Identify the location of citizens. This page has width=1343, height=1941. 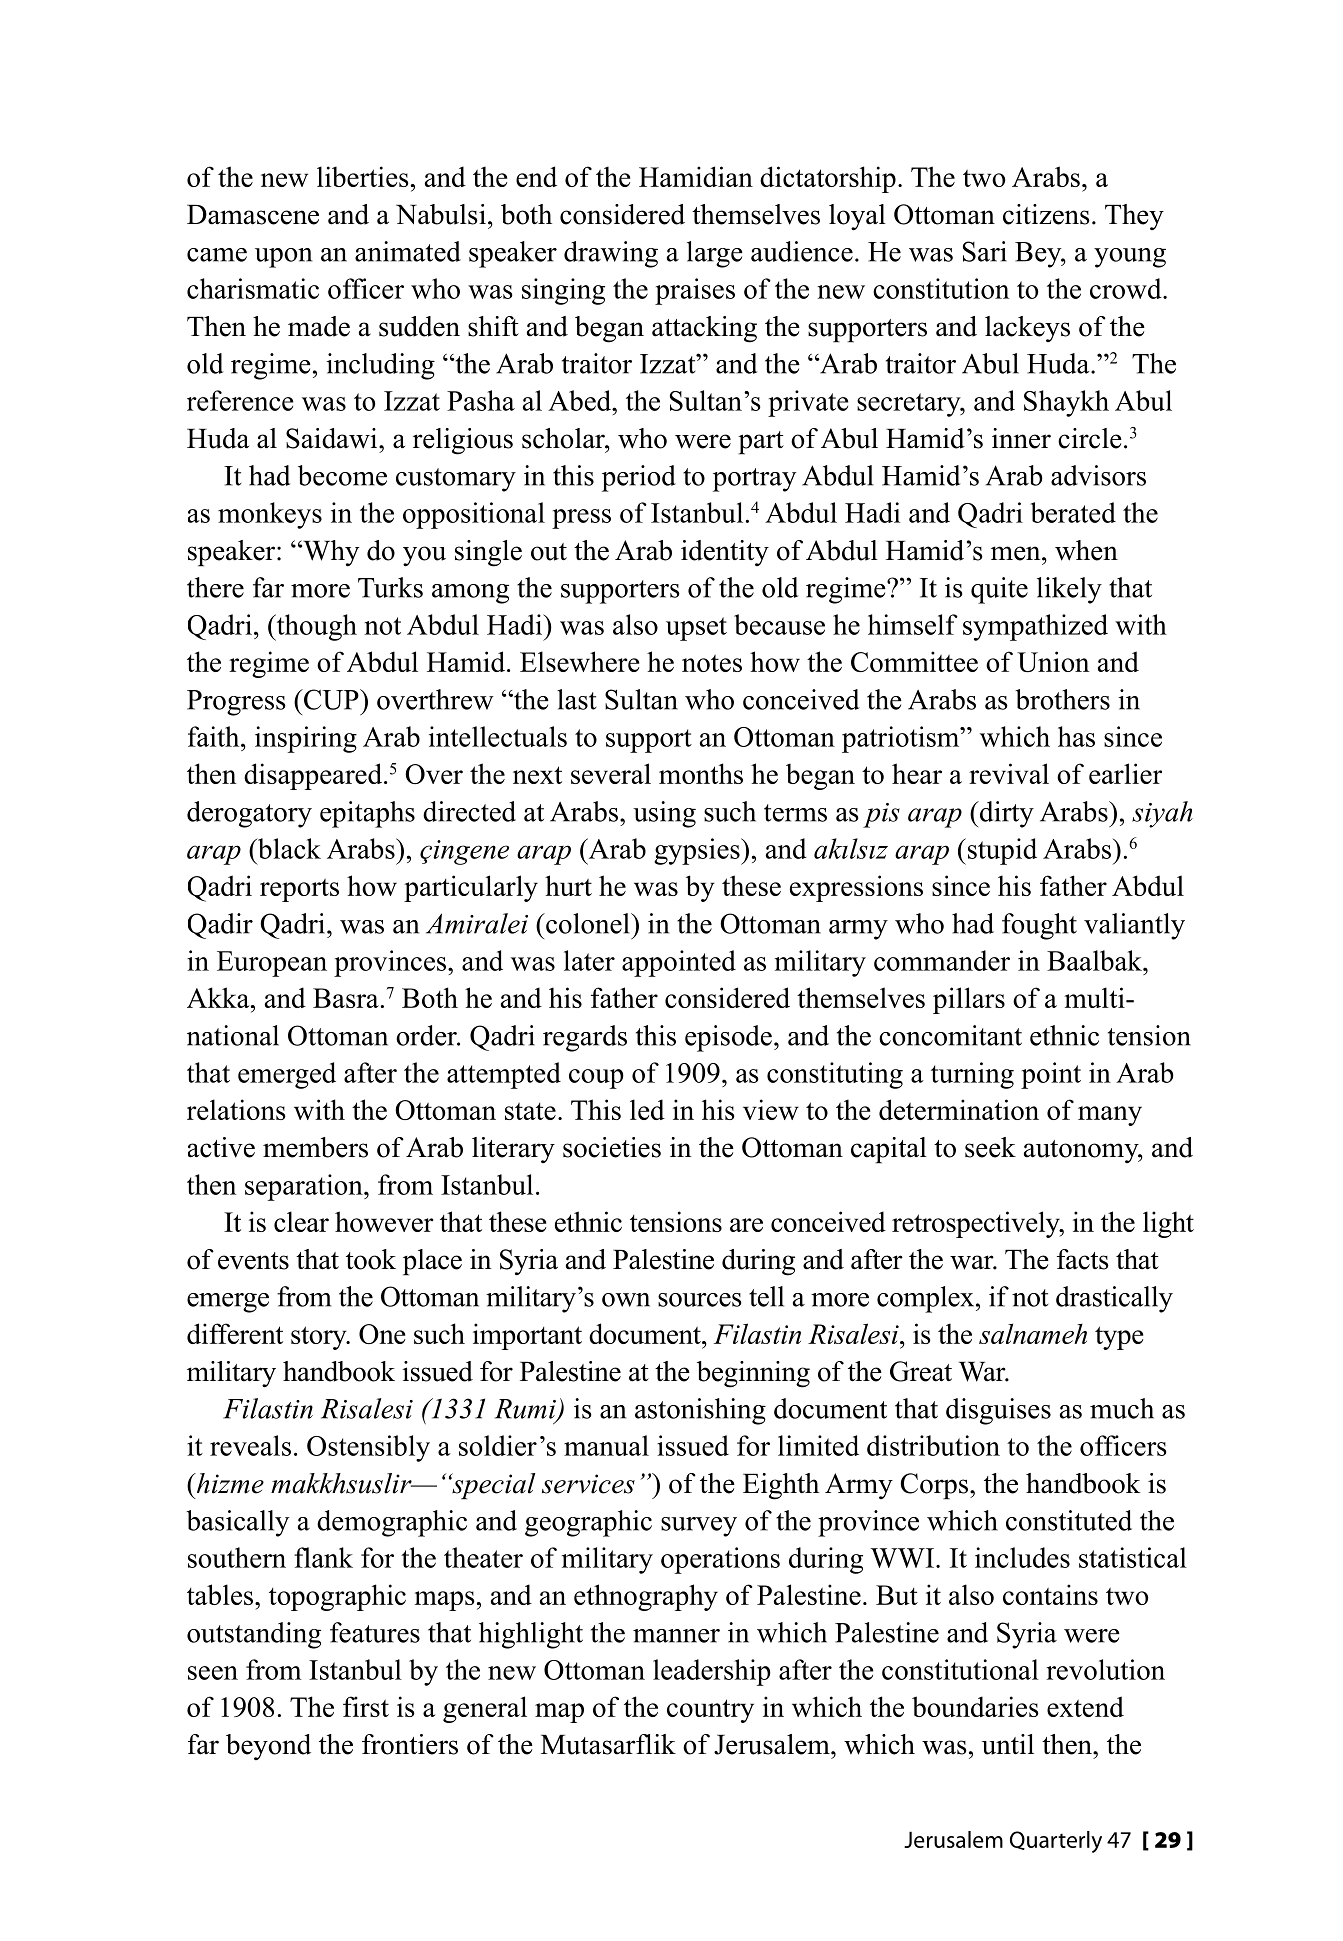
(1046, 214).
